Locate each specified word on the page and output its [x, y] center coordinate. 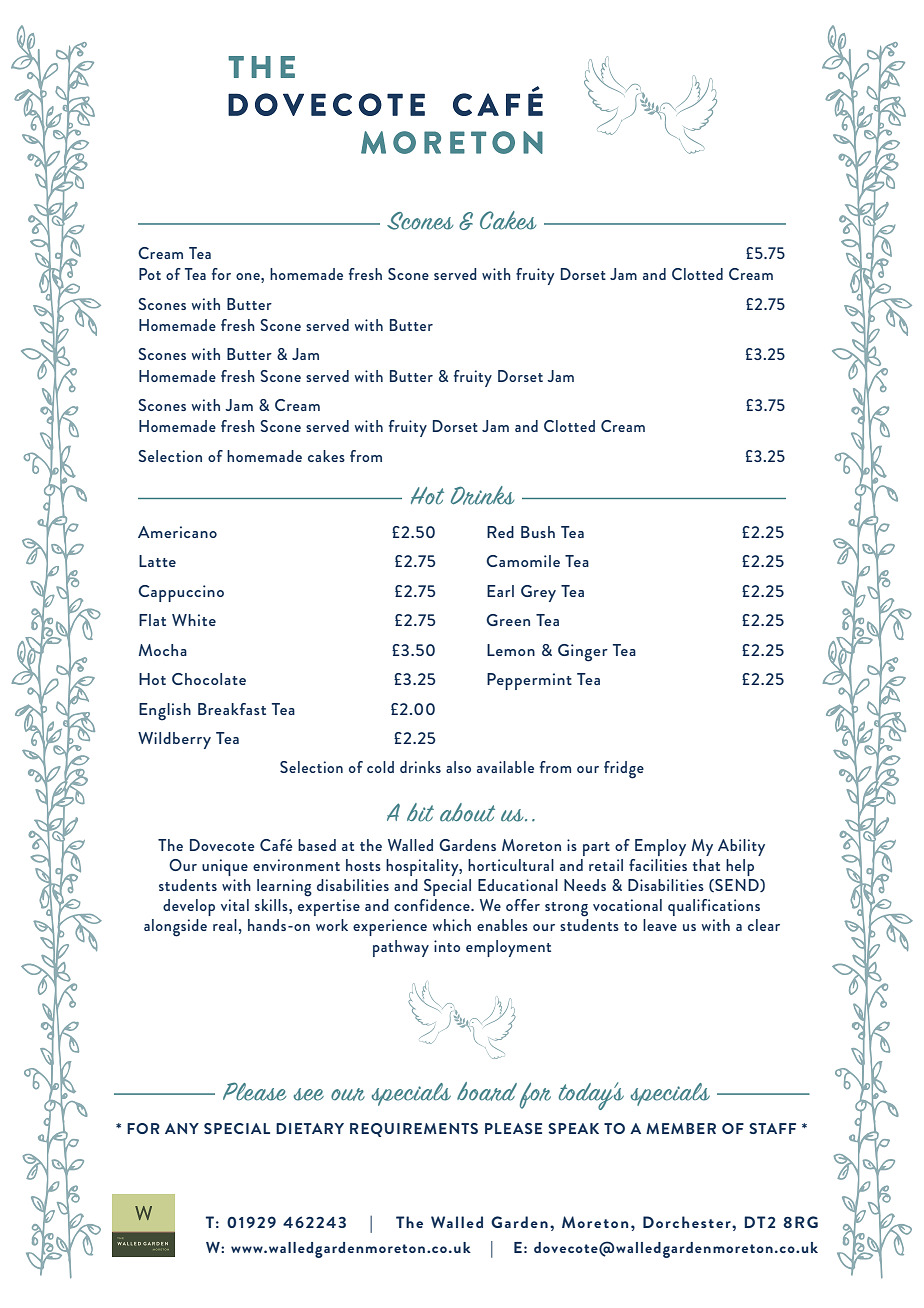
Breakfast [232, 709]
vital [235, 905]
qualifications [714, 907]
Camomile [523, 561]
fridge [624, 770]
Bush [538, 532]
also [458, 767]
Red [500, 532]
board [487, 1091]
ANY [182, 1128]
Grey [538, 593]
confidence [433, 905]
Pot [150, 274]
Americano [177, 532]
